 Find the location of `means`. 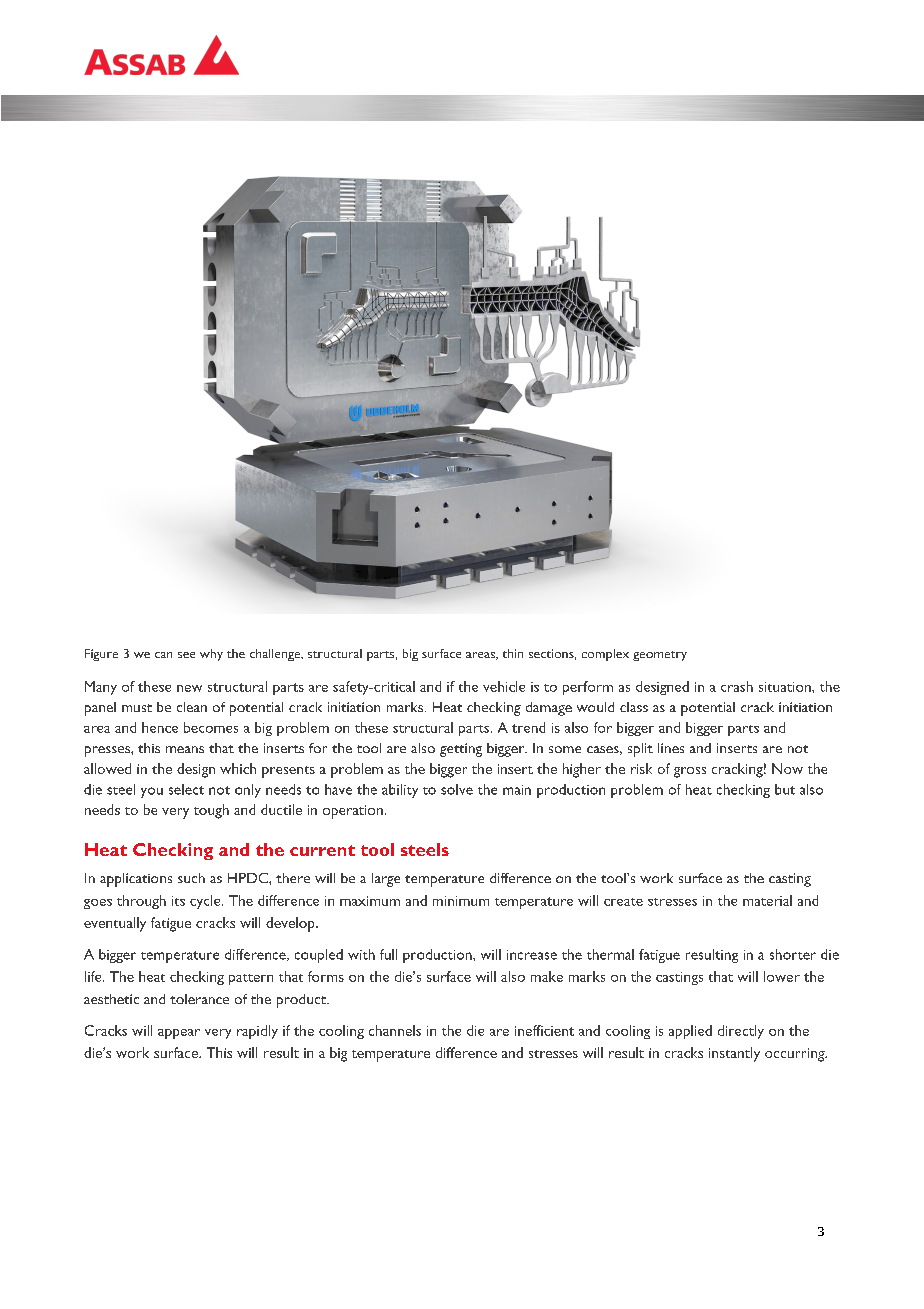

means is located at coordinates (185, 749).
